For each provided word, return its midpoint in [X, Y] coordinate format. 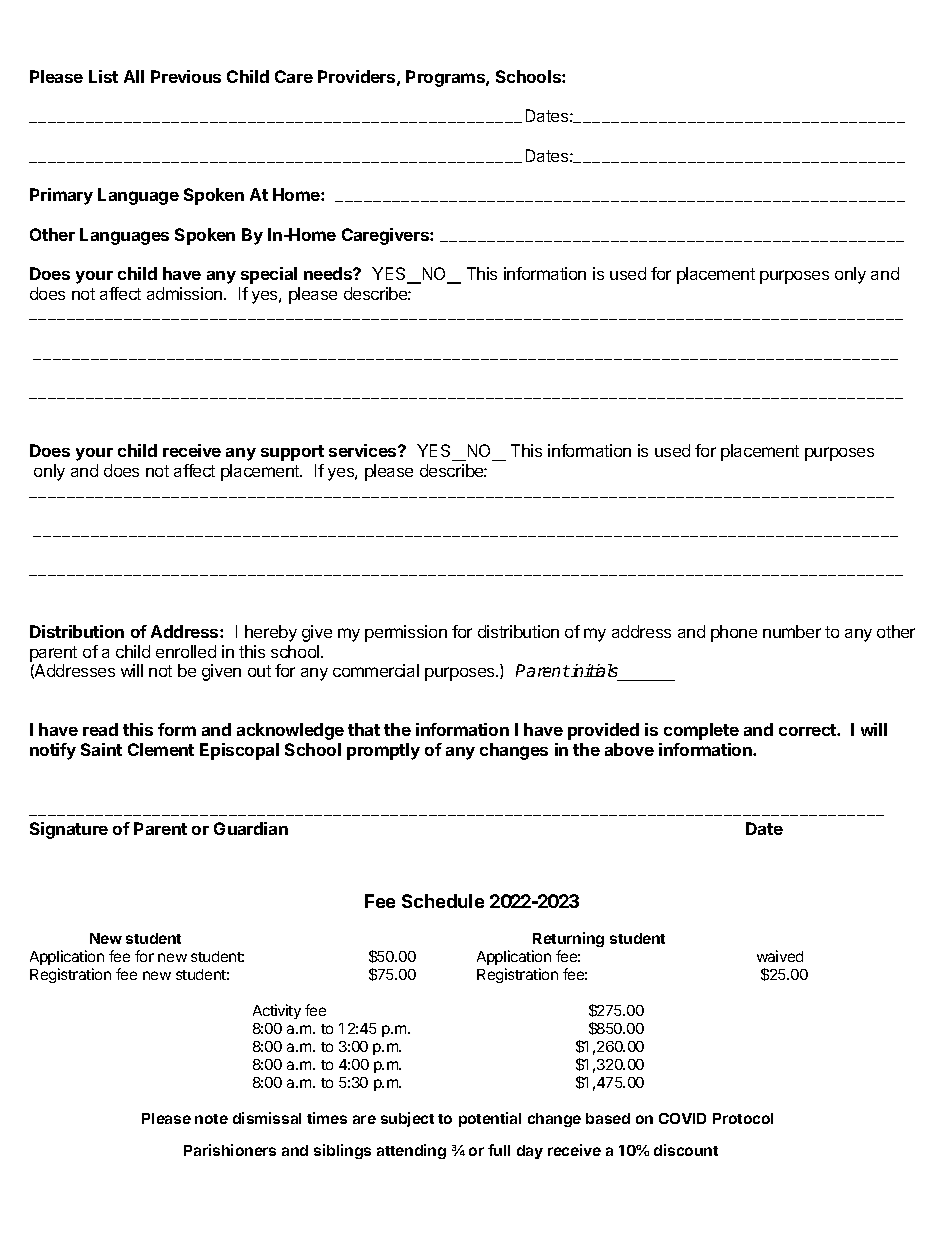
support [292, 453]
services [364, 450]
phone [734, 633]
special [269, 275]
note [211, 1119]
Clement [161, 749]
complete [701, 731]
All [134, 76]
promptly [383, 751]
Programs [446, 78]
